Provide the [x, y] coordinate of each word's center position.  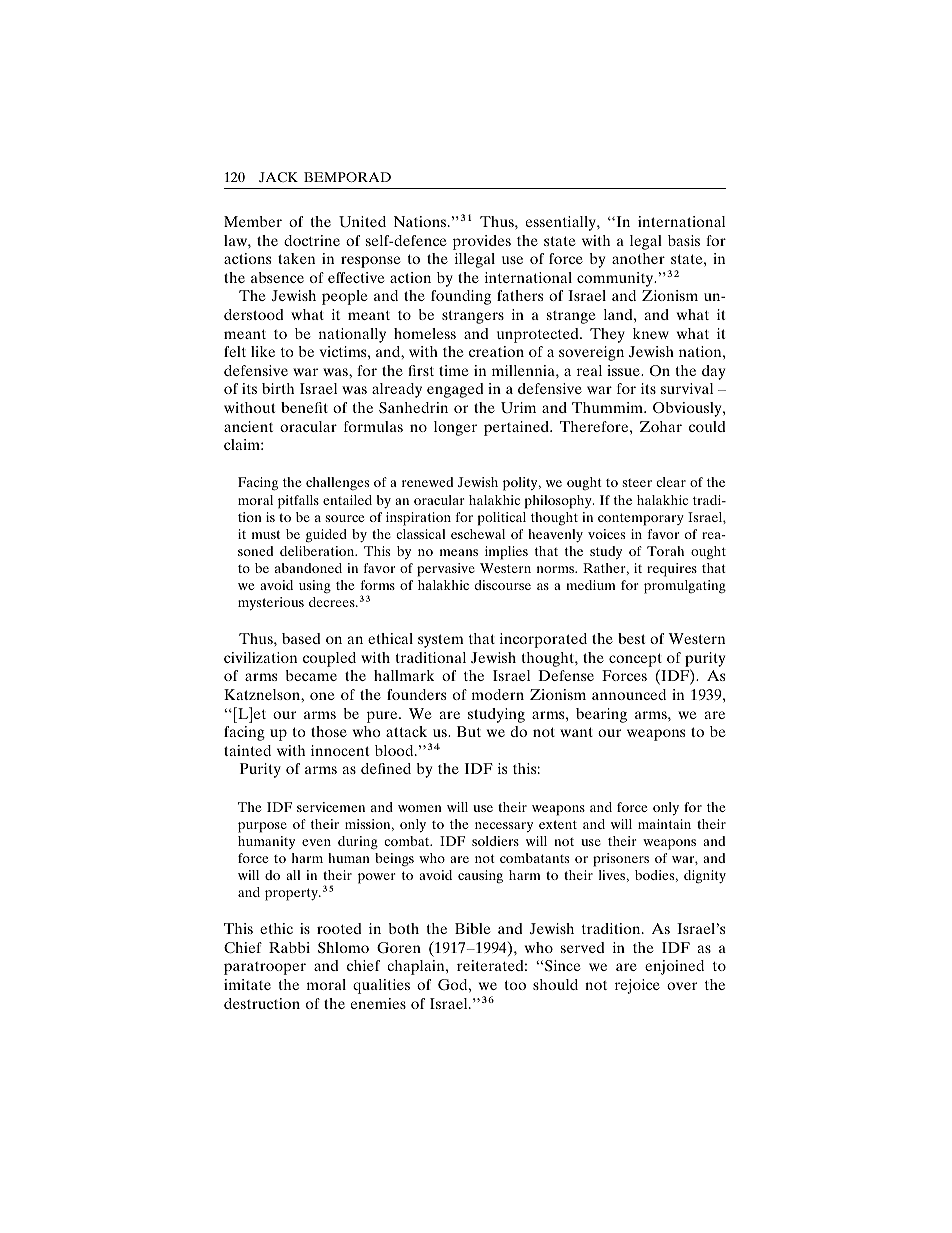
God [454, 984]
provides [482, 242]
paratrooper [265, 968]
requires [672, 570]
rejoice [637, 986]
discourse [503, 585]
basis [684, 240]
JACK [278, 177]
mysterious [271, 603]
